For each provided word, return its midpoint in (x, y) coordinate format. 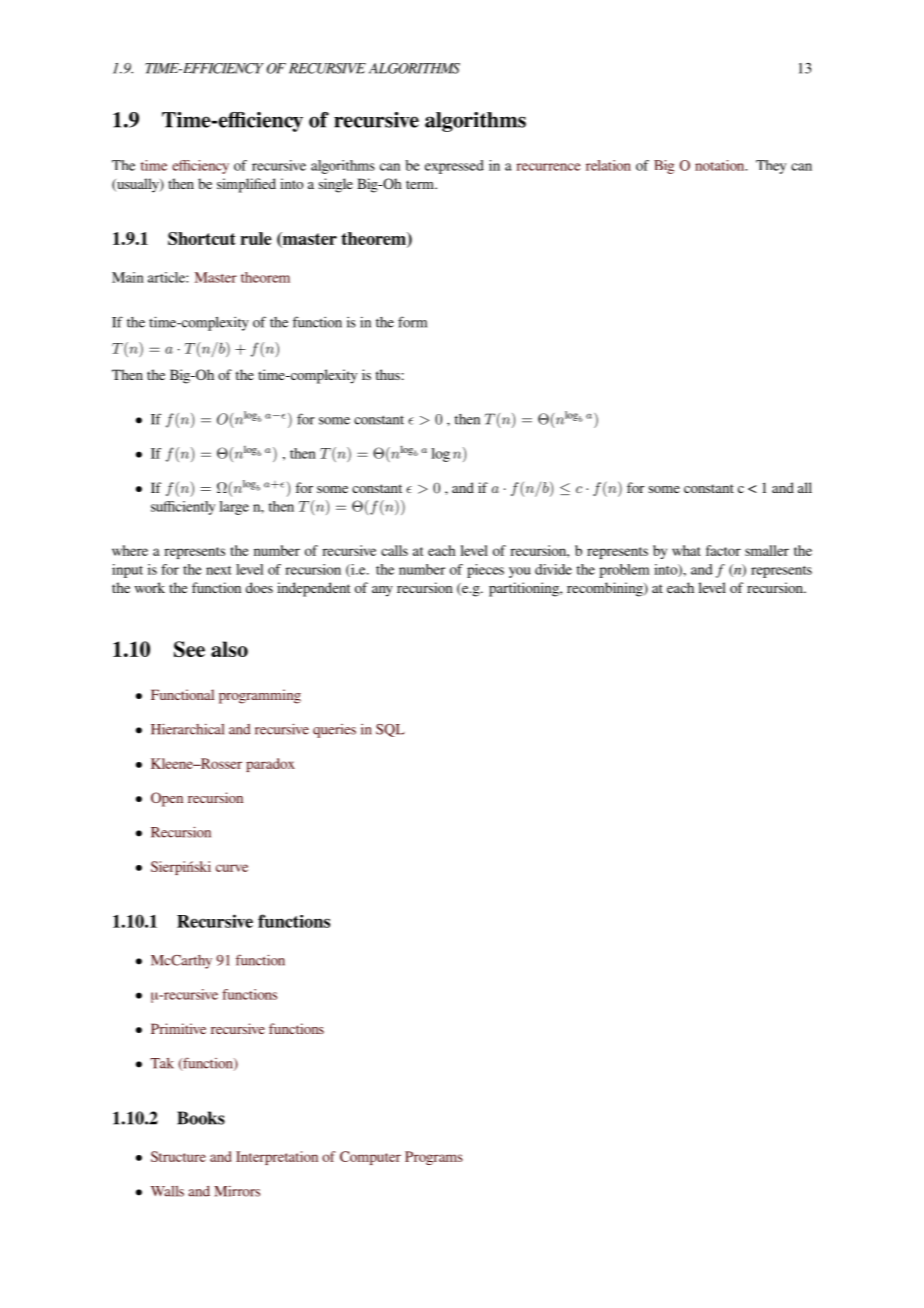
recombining (606, 589)
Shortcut (202, 238)
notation (721, 165)
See (189, 649)
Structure (178, 1156)
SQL (390, 730)
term (421, 184)
